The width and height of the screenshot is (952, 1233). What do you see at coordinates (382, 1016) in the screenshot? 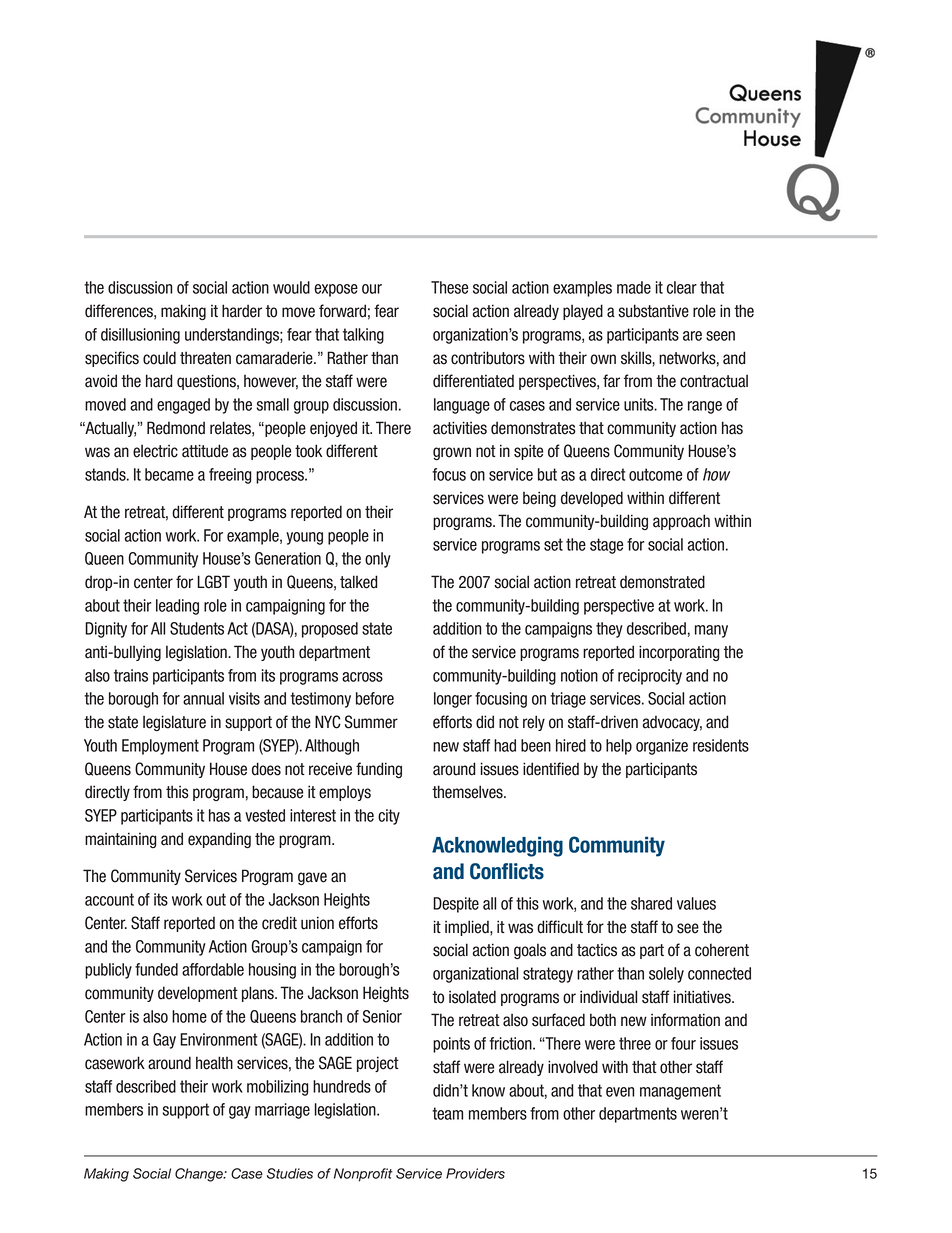
I see `Senior` at bounding box center [382, 1016].
